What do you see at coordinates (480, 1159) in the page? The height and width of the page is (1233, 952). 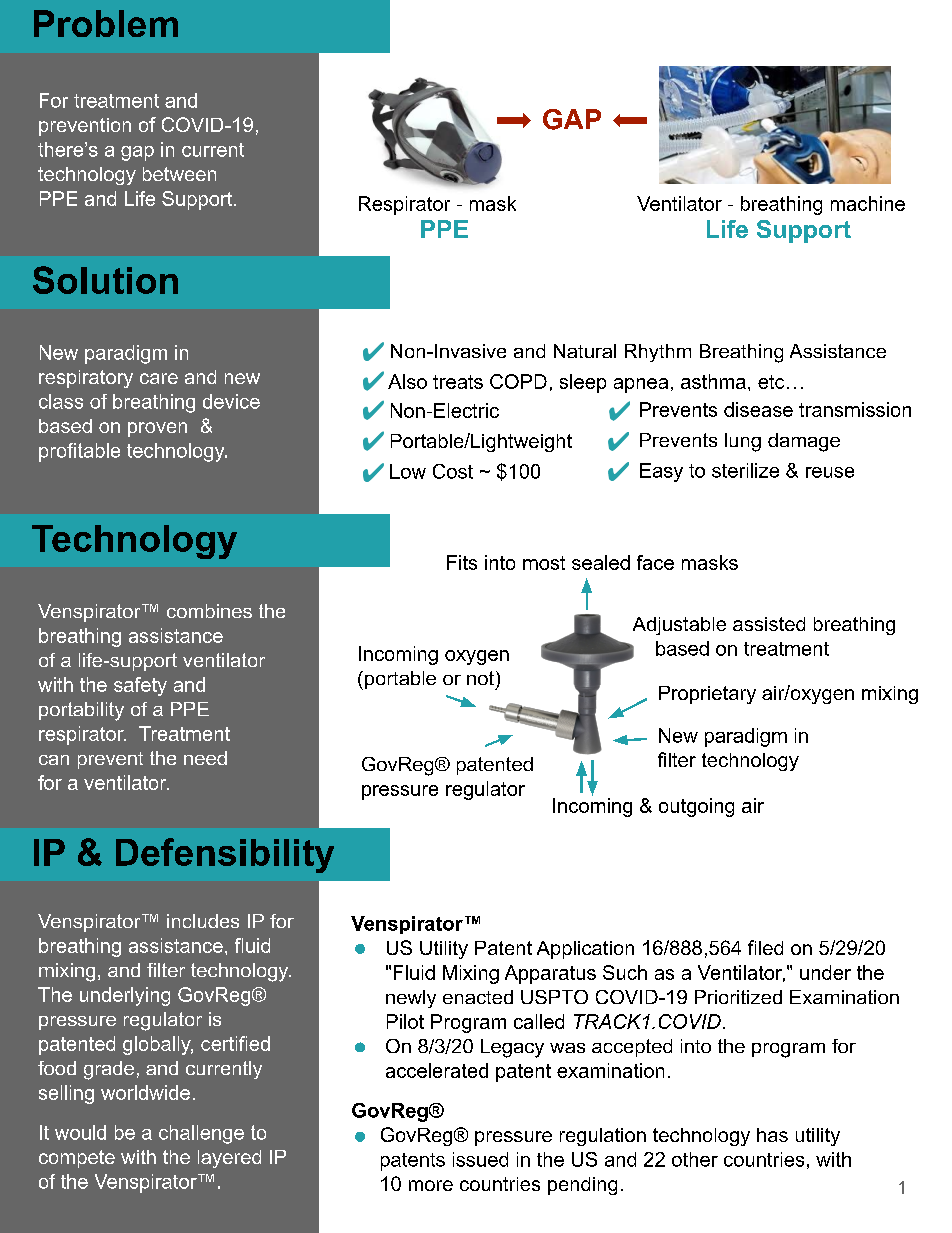 I see `issued` at bounding box center [480, 1159].
